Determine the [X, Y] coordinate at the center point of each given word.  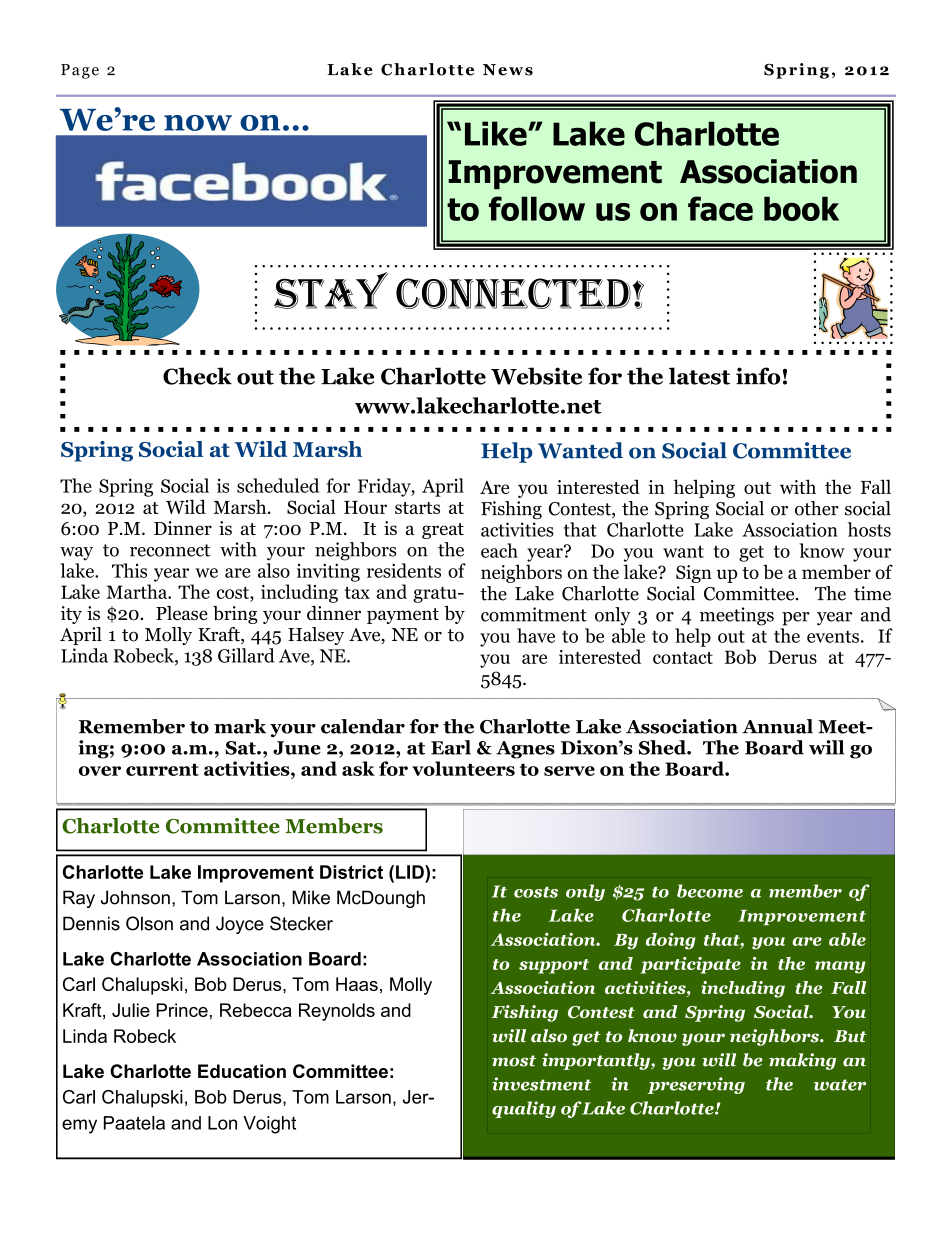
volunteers [463, 768]
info [758, 376]
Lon [222, 1123]
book [801, 208]
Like [497, 133]
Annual [777, 726]
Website [536, 376]
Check [197, 376]
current [162, 770]
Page [80, 71]
